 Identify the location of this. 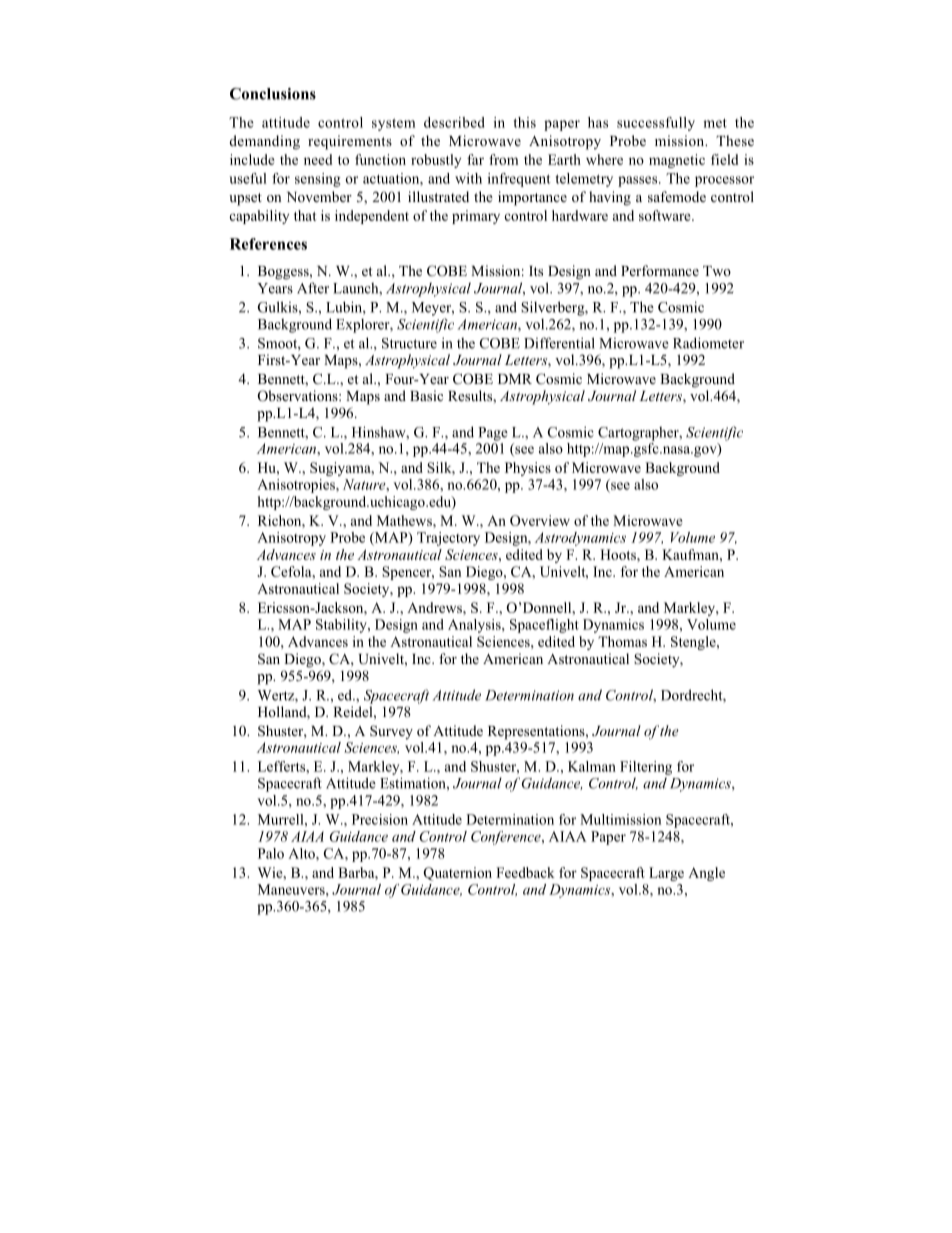
(525, 122).
